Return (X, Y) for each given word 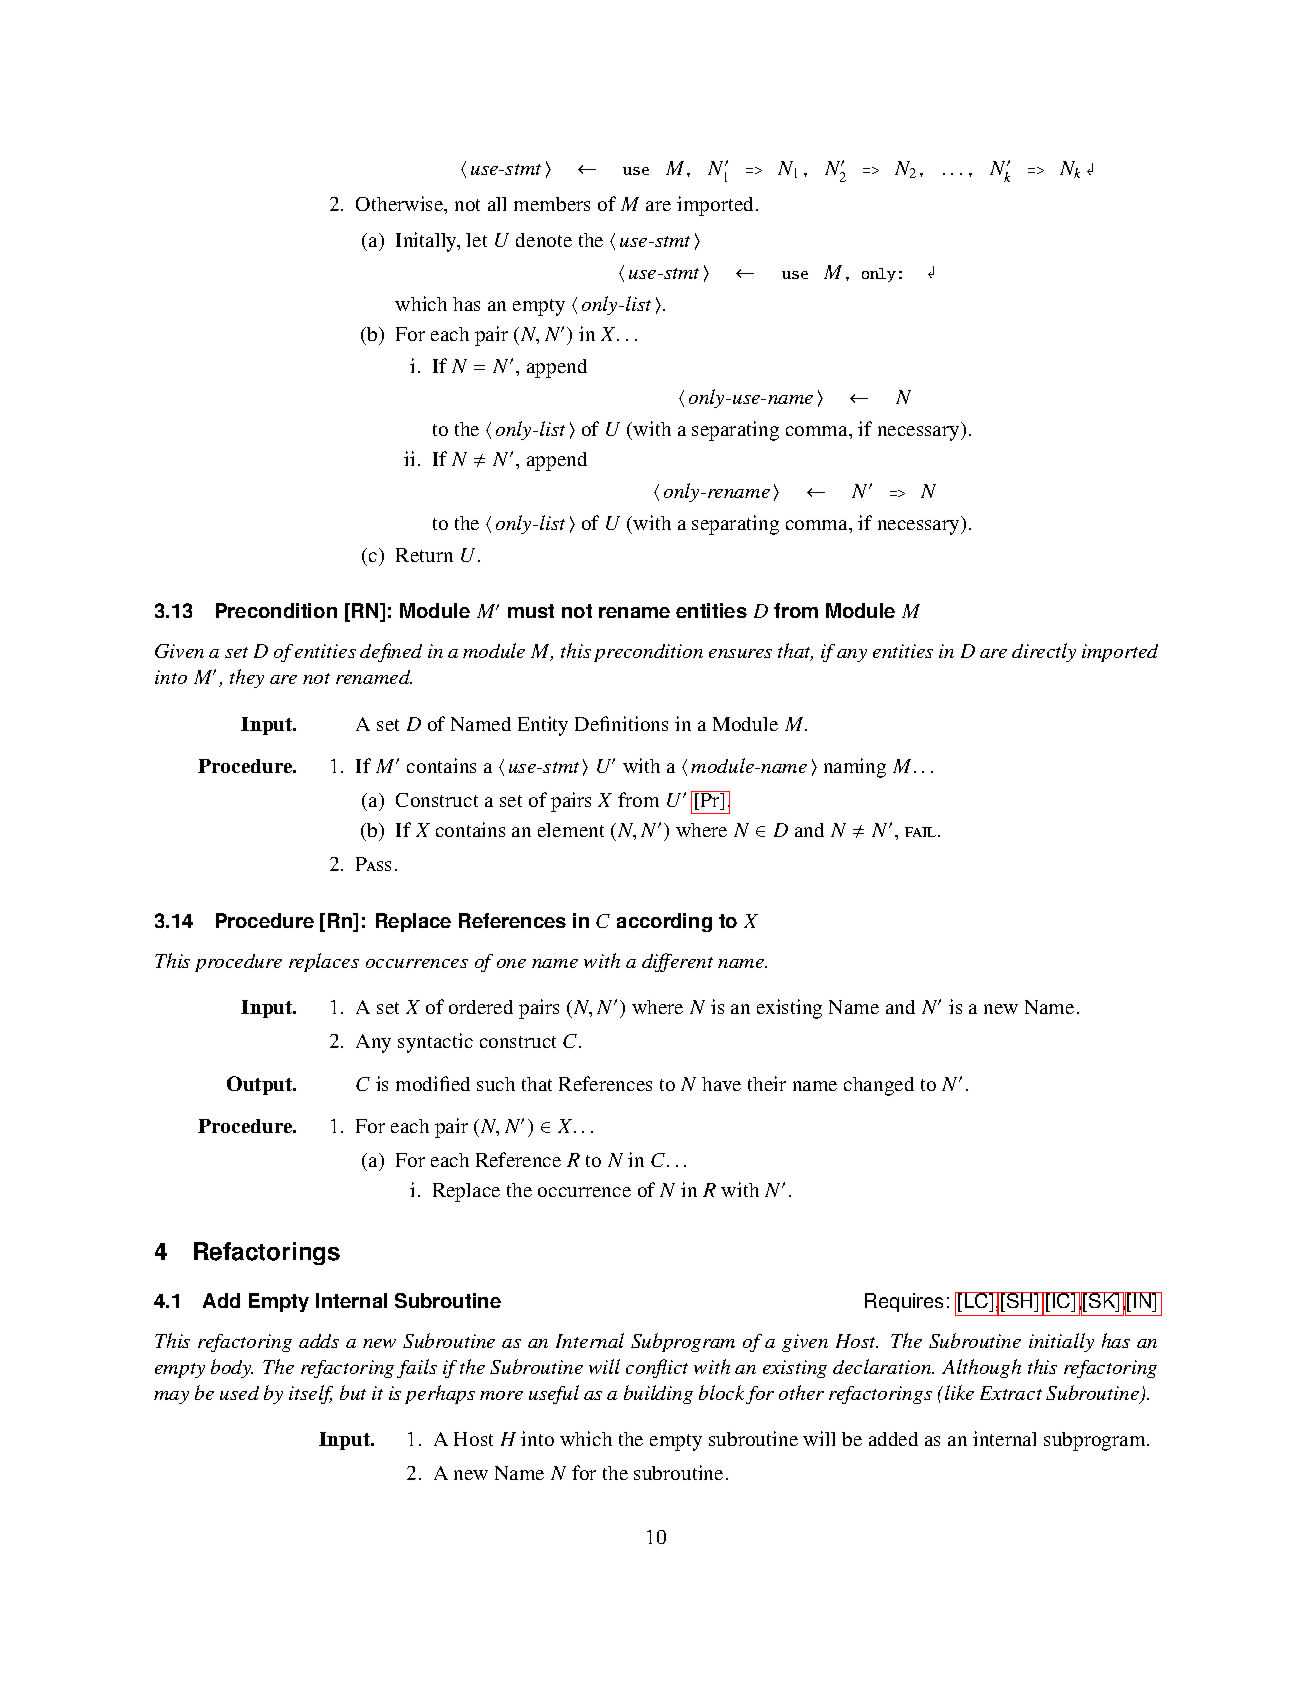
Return (424, 555)
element (571, 830)
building (658, 1394)
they (247, 678)
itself (311, 1394)
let (476, 240)
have (721, 1084)
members (552, 204)
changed (879, 1086)
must (531, 611)
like (959, 1392)
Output (261, 1085)
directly (1044, 652)
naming (855, 768)
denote (544, 240)
